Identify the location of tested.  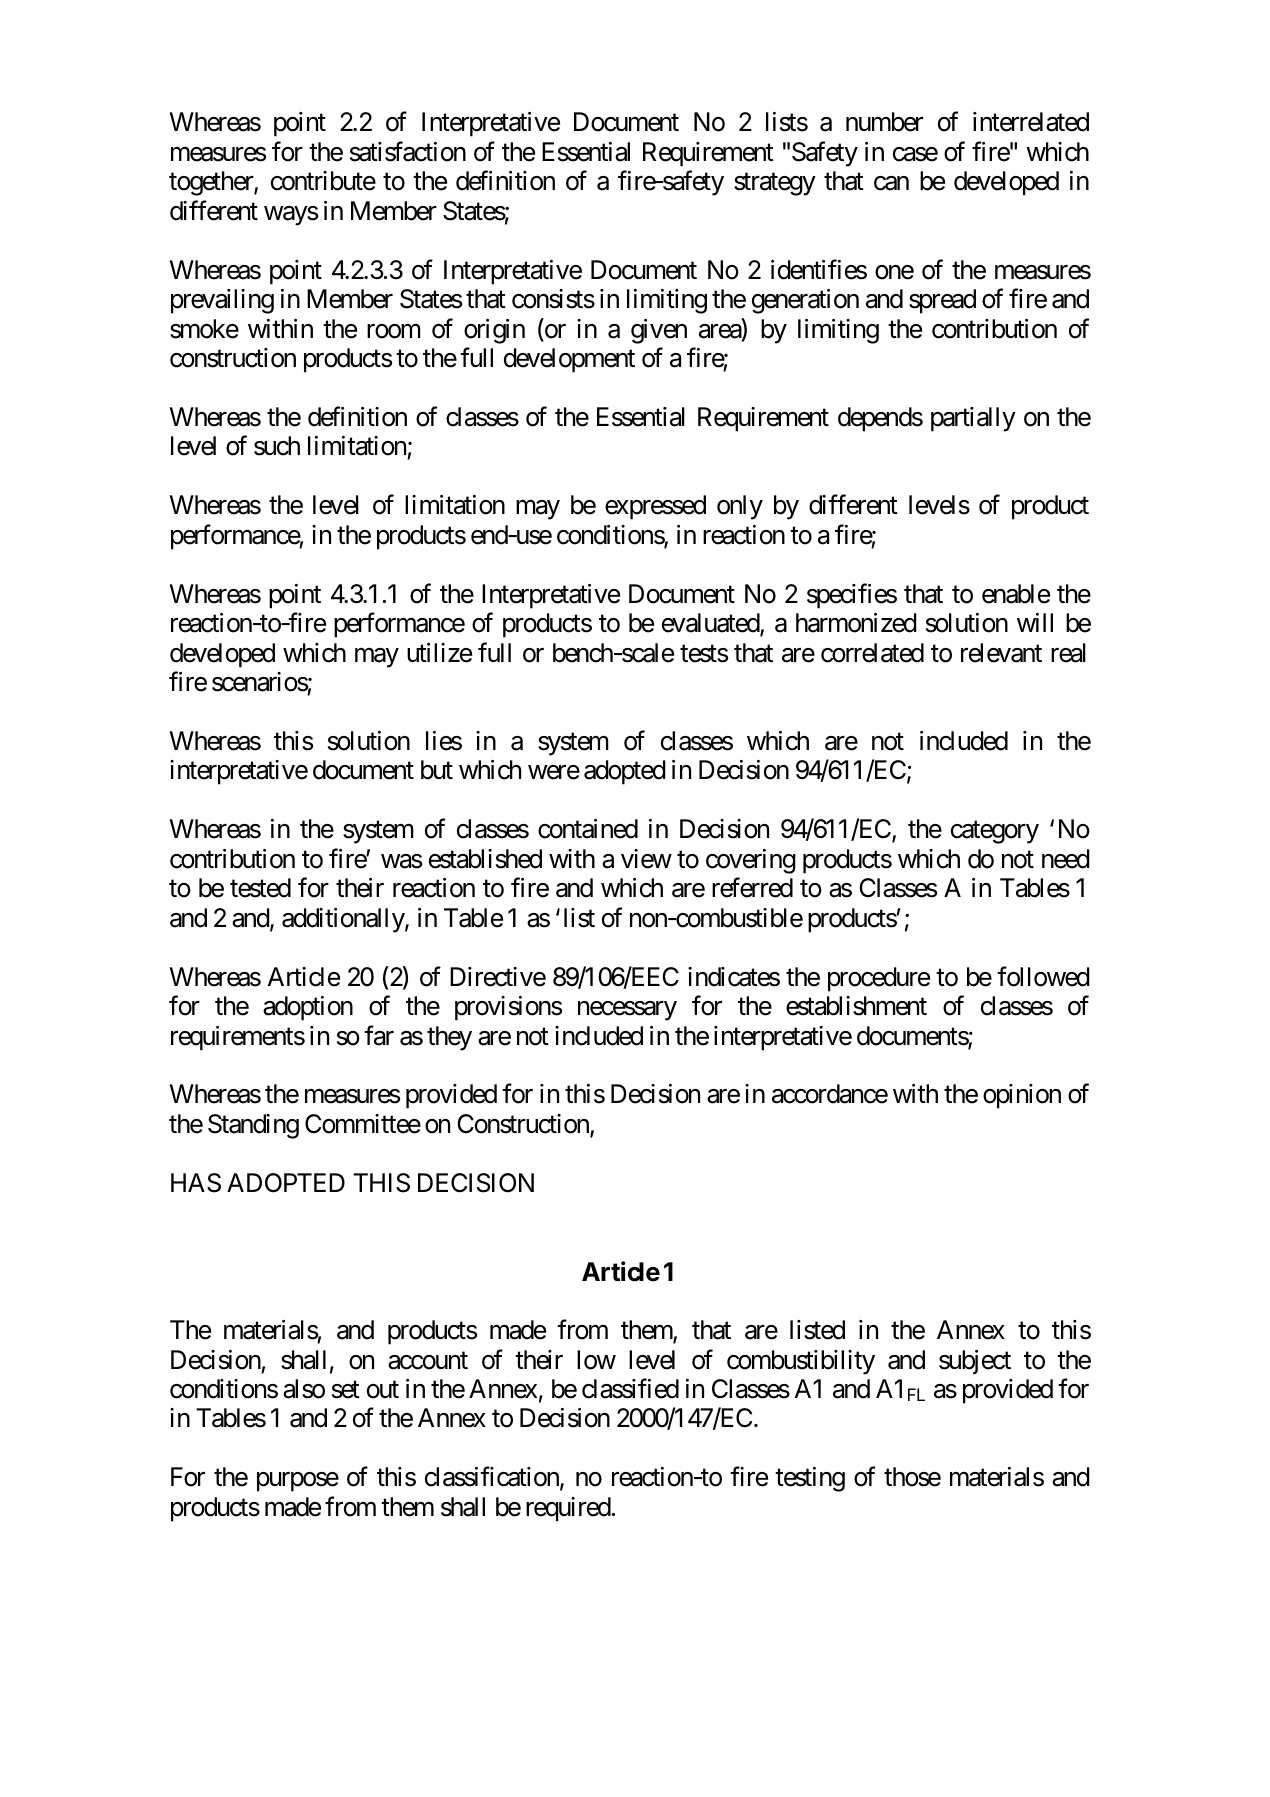
(260, 888).
